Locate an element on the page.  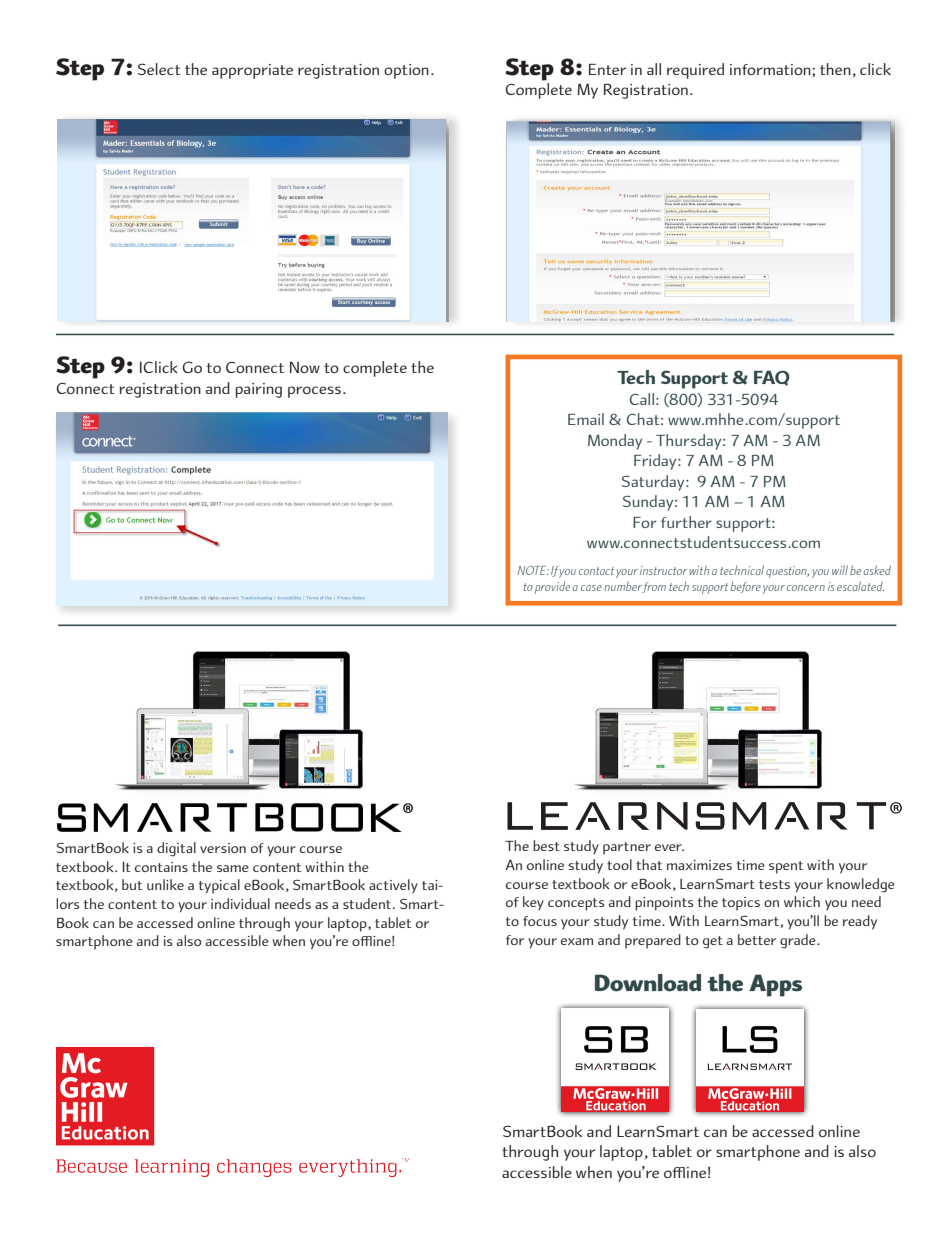
pairing is located at coordinates (259, 390).
